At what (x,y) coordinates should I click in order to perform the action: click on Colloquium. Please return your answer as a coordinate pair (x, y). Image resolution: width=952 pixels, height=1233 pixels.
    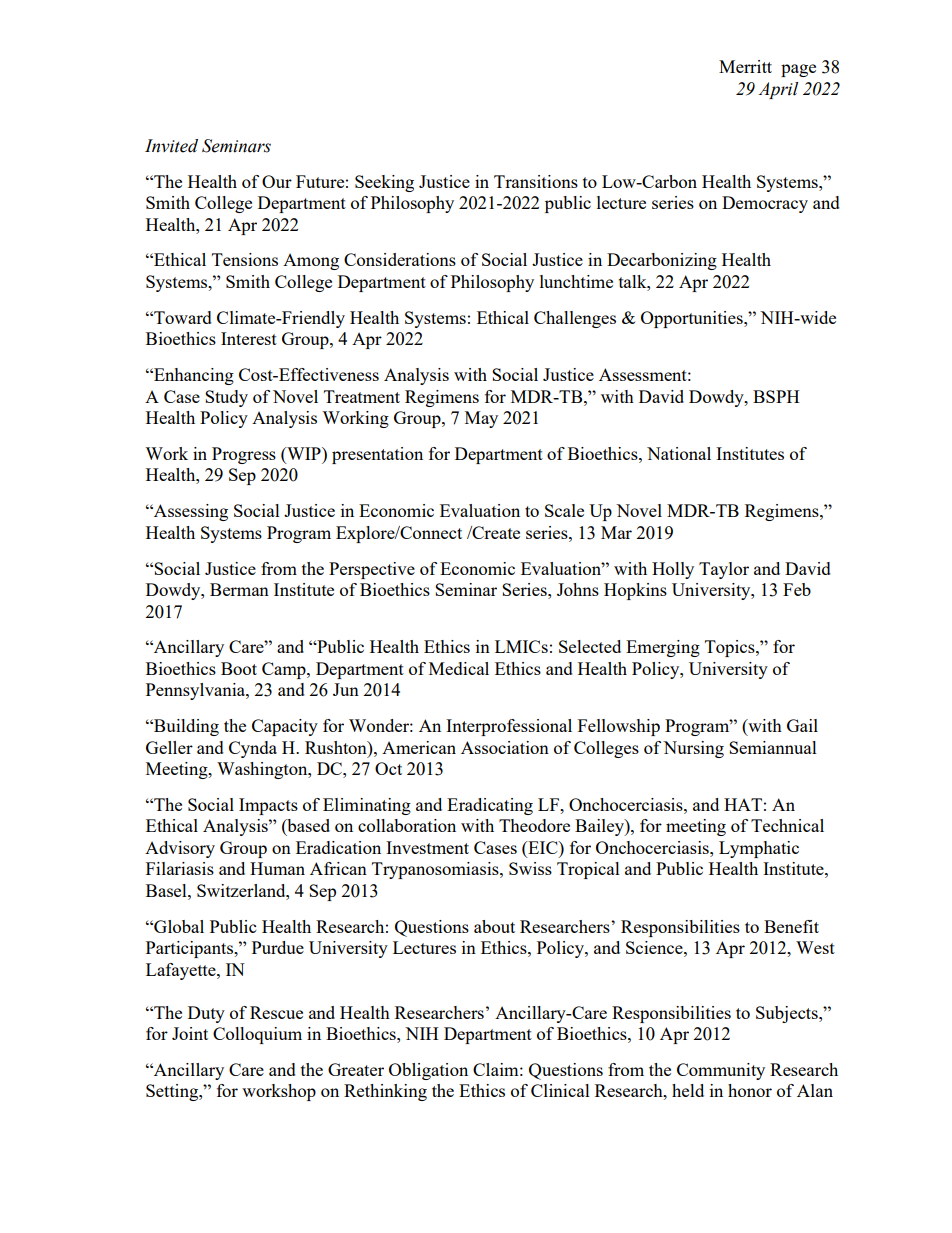
    Looking at the image, I should click on (257, 1035).
